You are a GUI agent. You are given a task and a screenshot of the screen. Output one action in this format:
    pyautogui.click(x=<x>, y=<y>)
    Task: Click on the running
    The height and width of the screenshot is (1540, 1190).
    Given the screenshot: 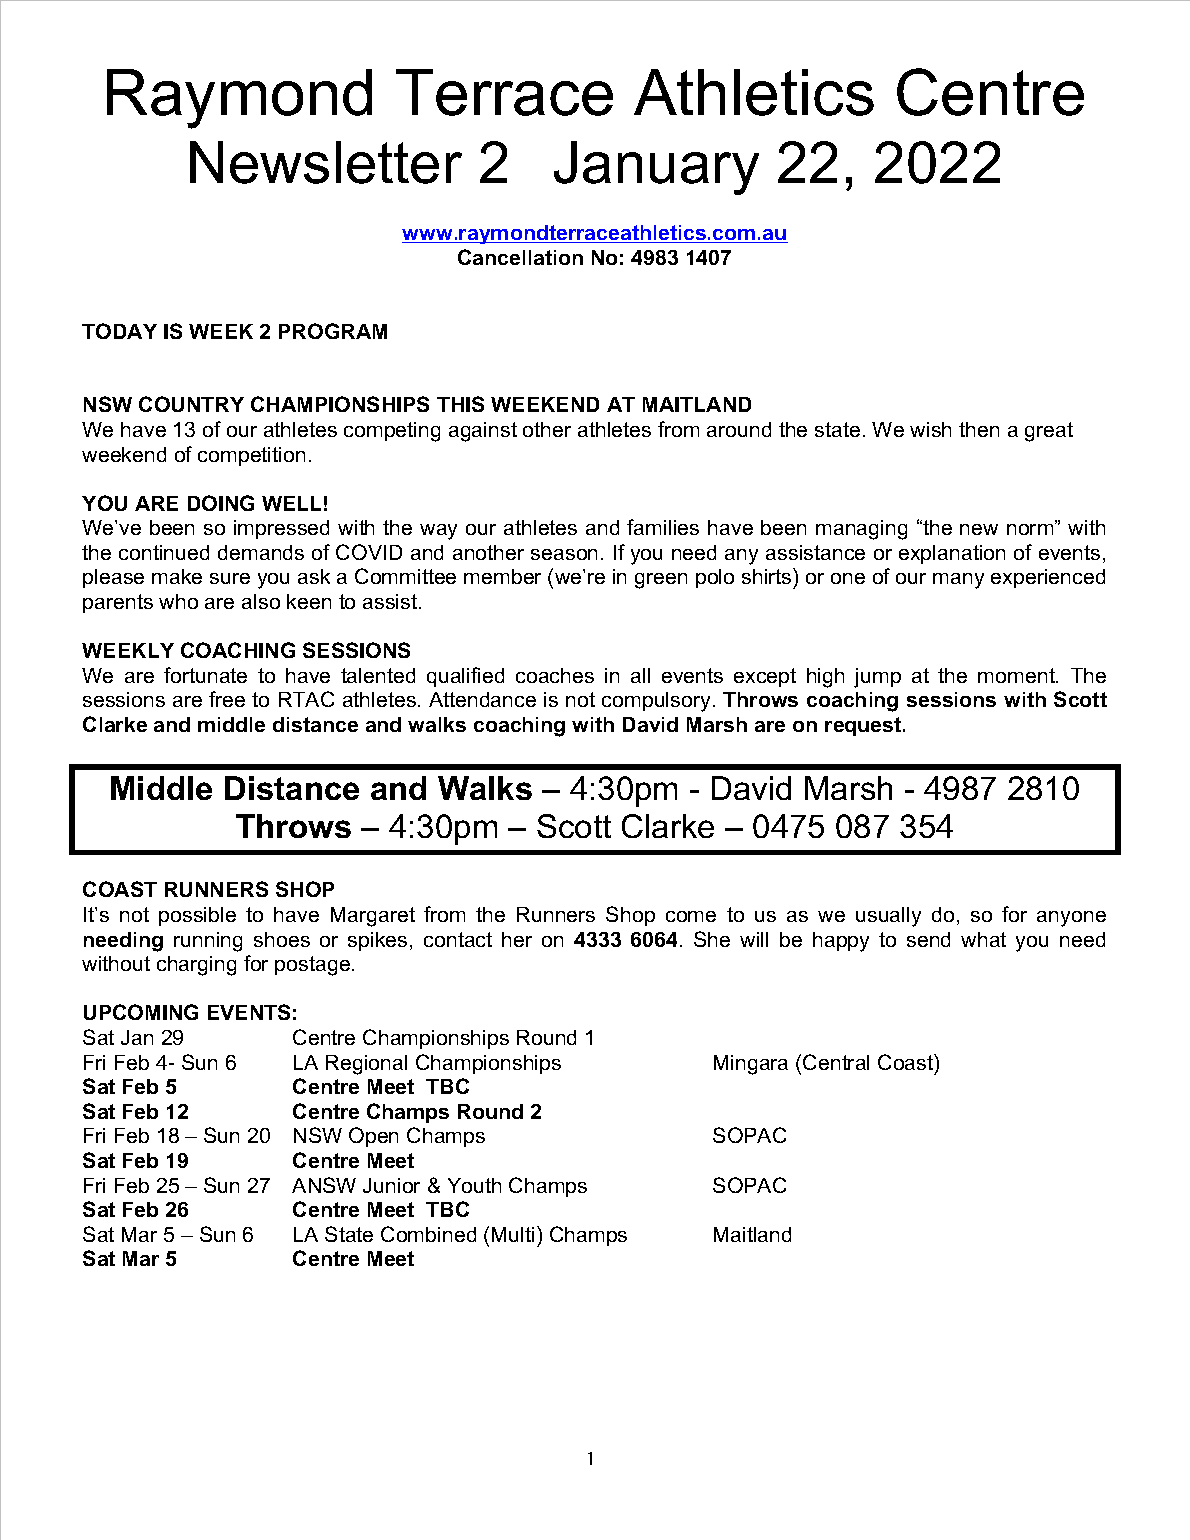 What is the action you would take?
    pyautogui.click(x=208, y=942)
